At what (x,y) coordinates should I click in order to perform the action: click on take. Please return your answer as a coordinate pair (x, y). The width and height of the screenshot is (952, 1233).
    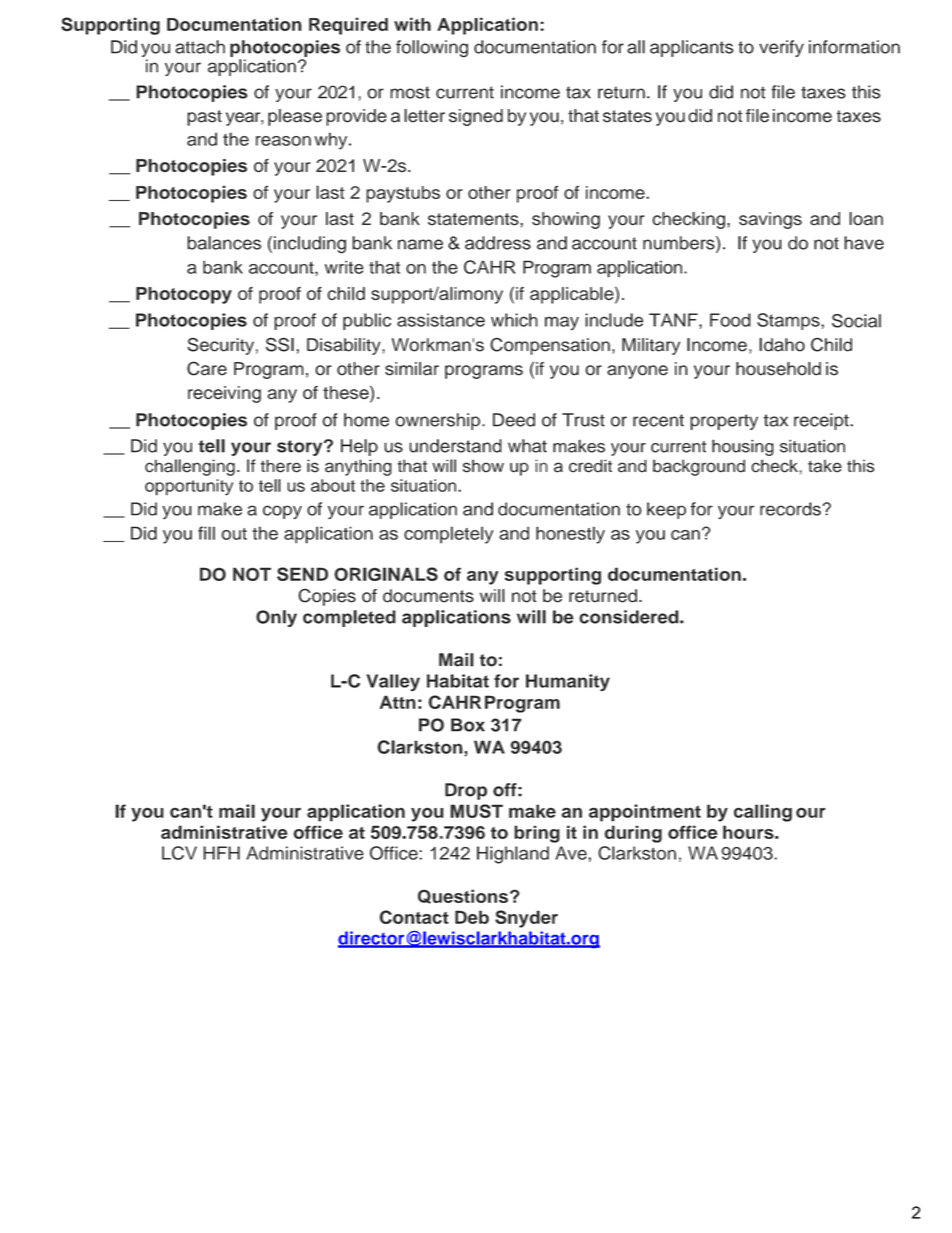
    Looking at the image, I should click on (825, 466).
